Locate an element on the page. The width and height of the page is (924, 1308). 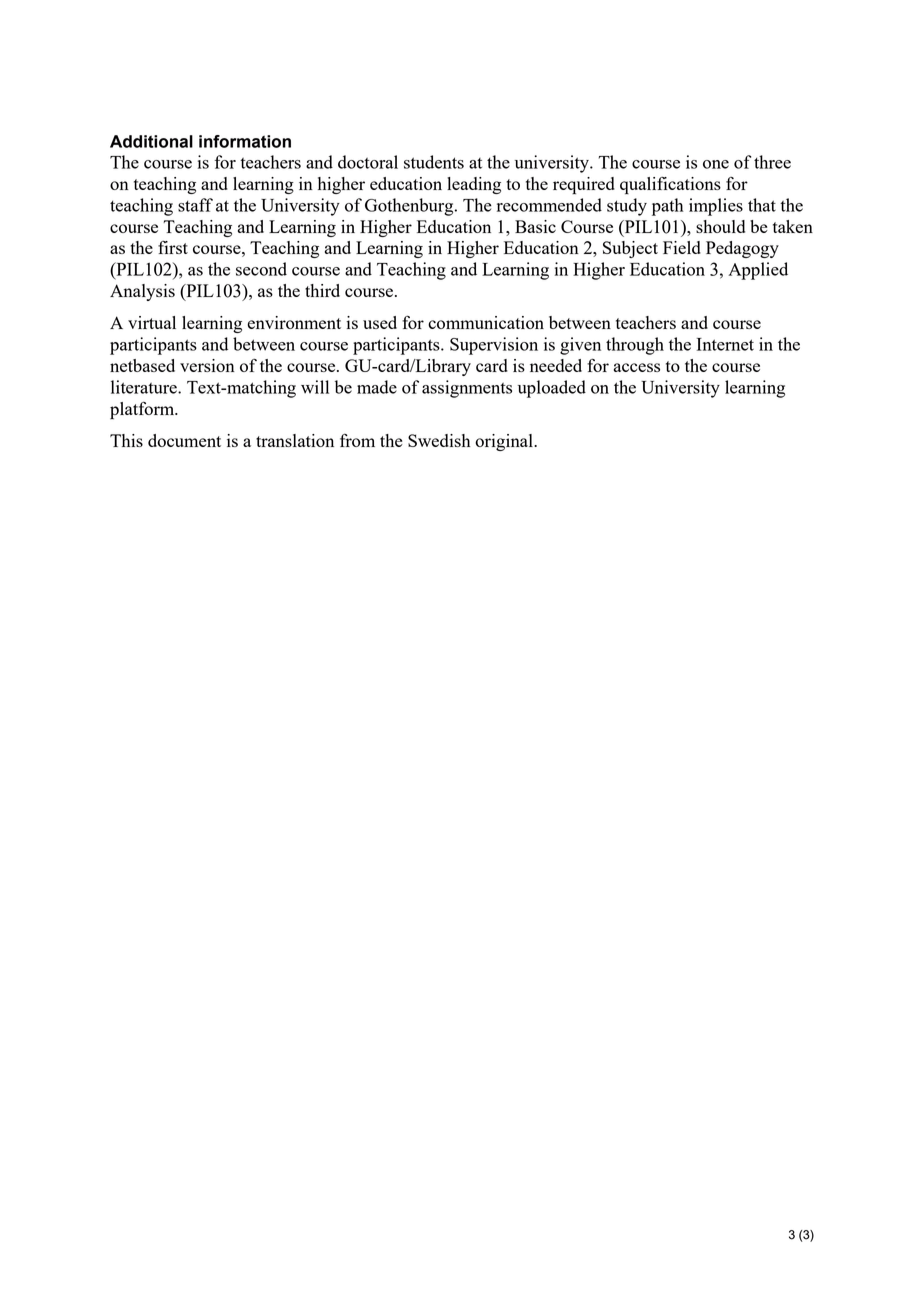
staff is located at coordinates (195, 205).
